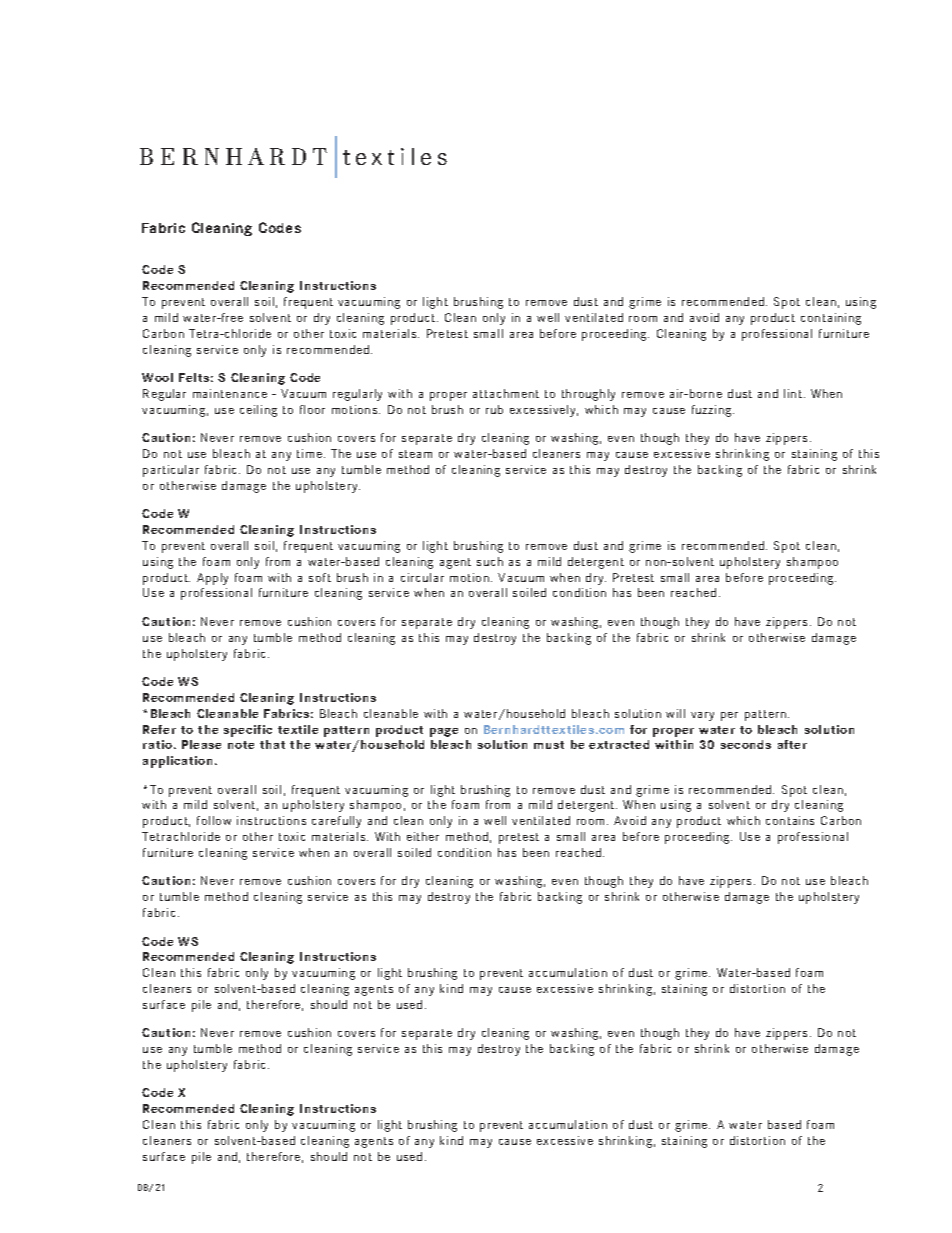 This image has height=1233, width=952. Describe the element at coordinates (831, 319) in the image. I see `containing` at that location.
